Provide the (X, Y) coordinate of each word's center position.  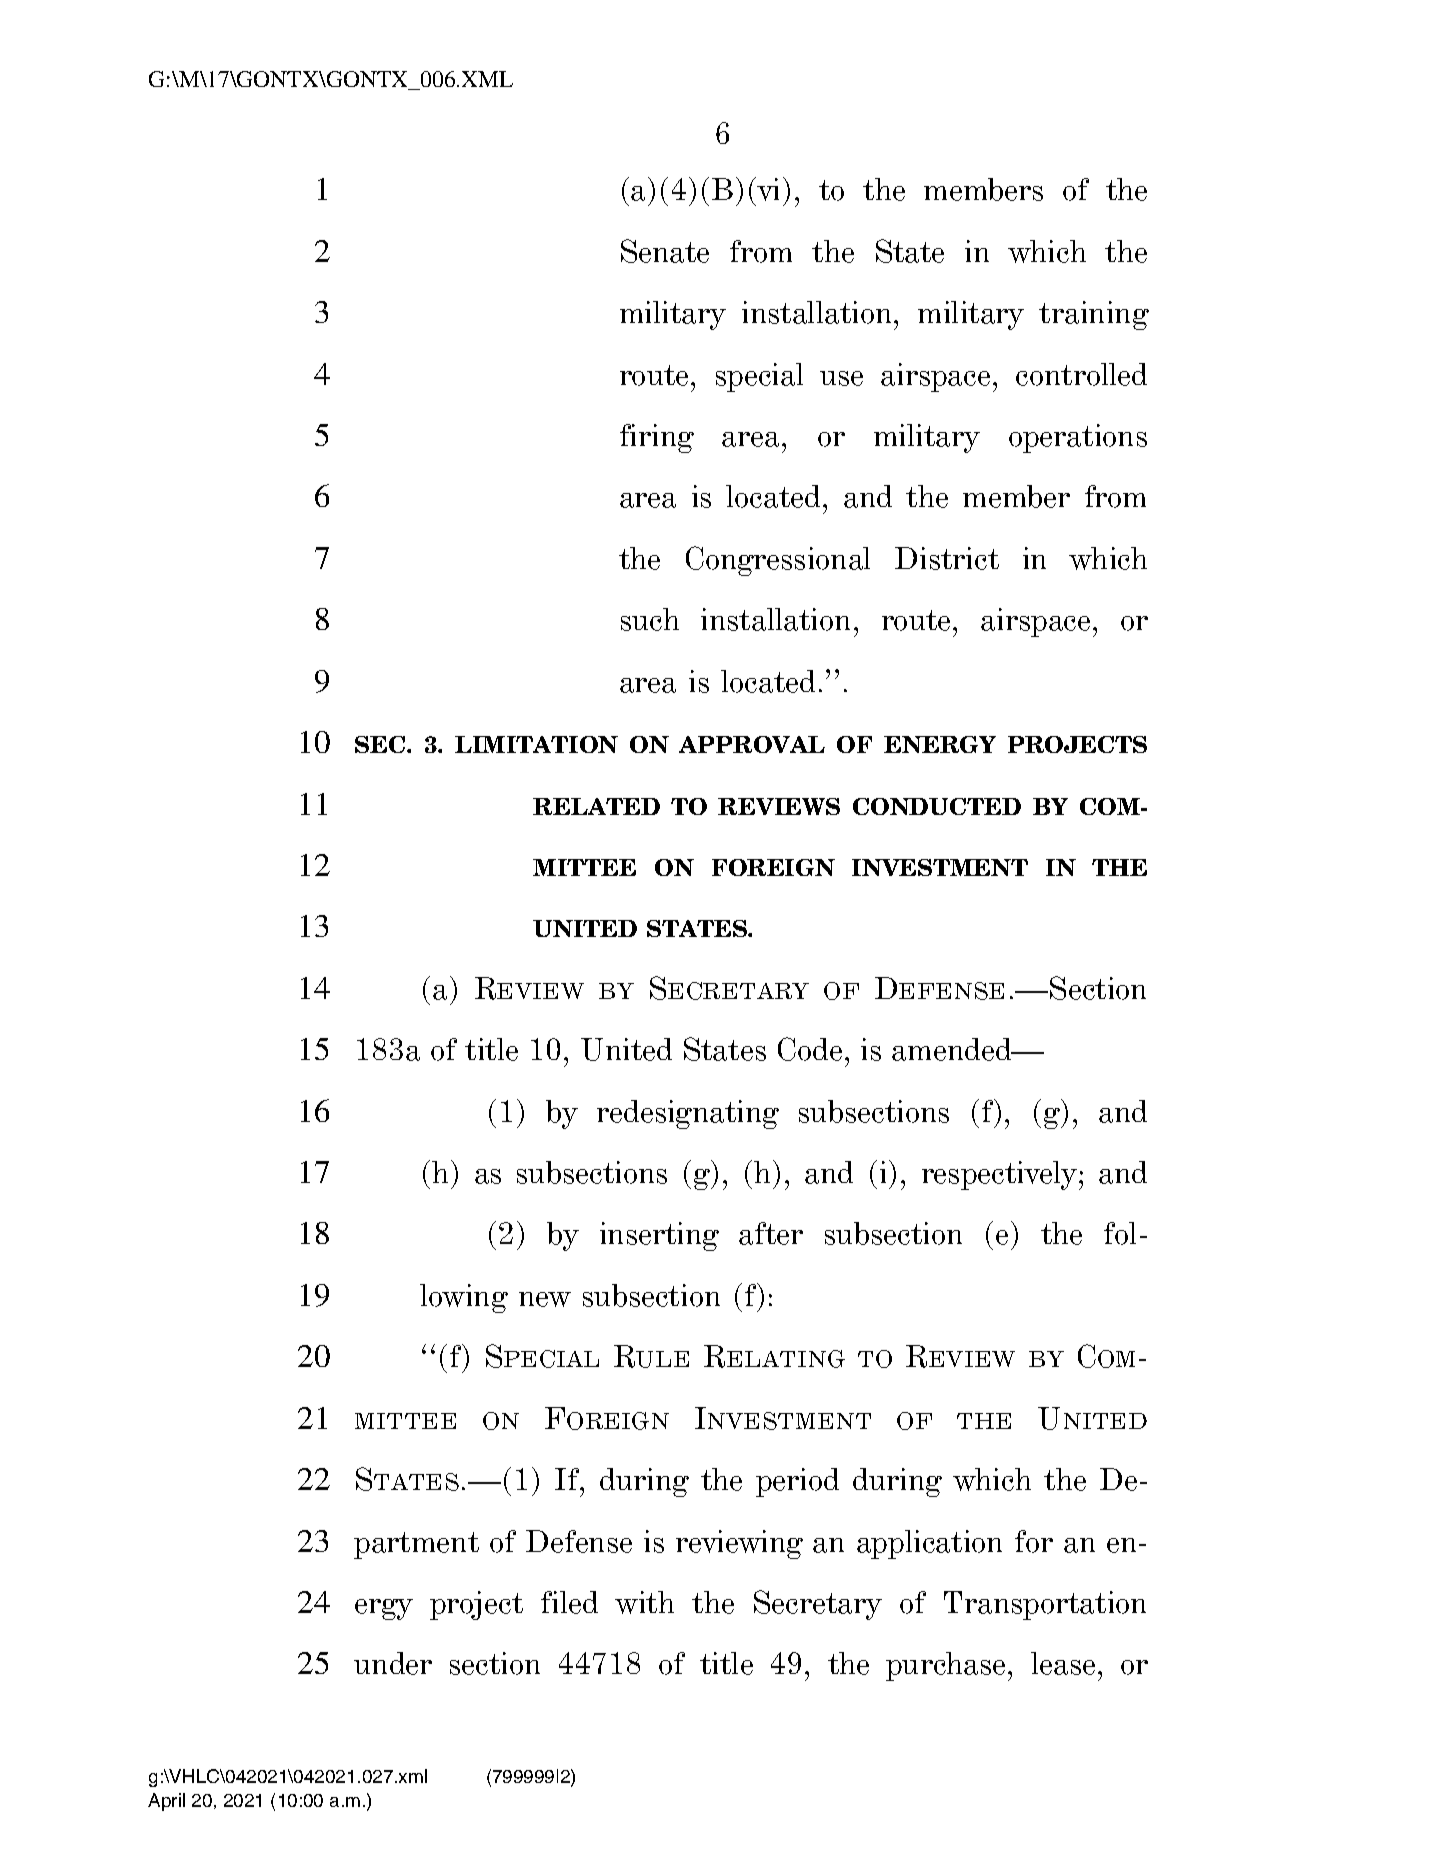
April (166, 1802)
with (644, 1602)
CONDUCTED (937, 806)
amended (953, 1049)
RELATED (596, 806)
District (947, 558)
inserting (659, 1236)
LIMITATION (536, 744)
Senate (665, 251)
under (393, 1663)
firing (657, 438)
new (545, 1299)
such (650, 619)
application (929, 1544)
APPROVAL (752, 744)
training (1094, 315)
